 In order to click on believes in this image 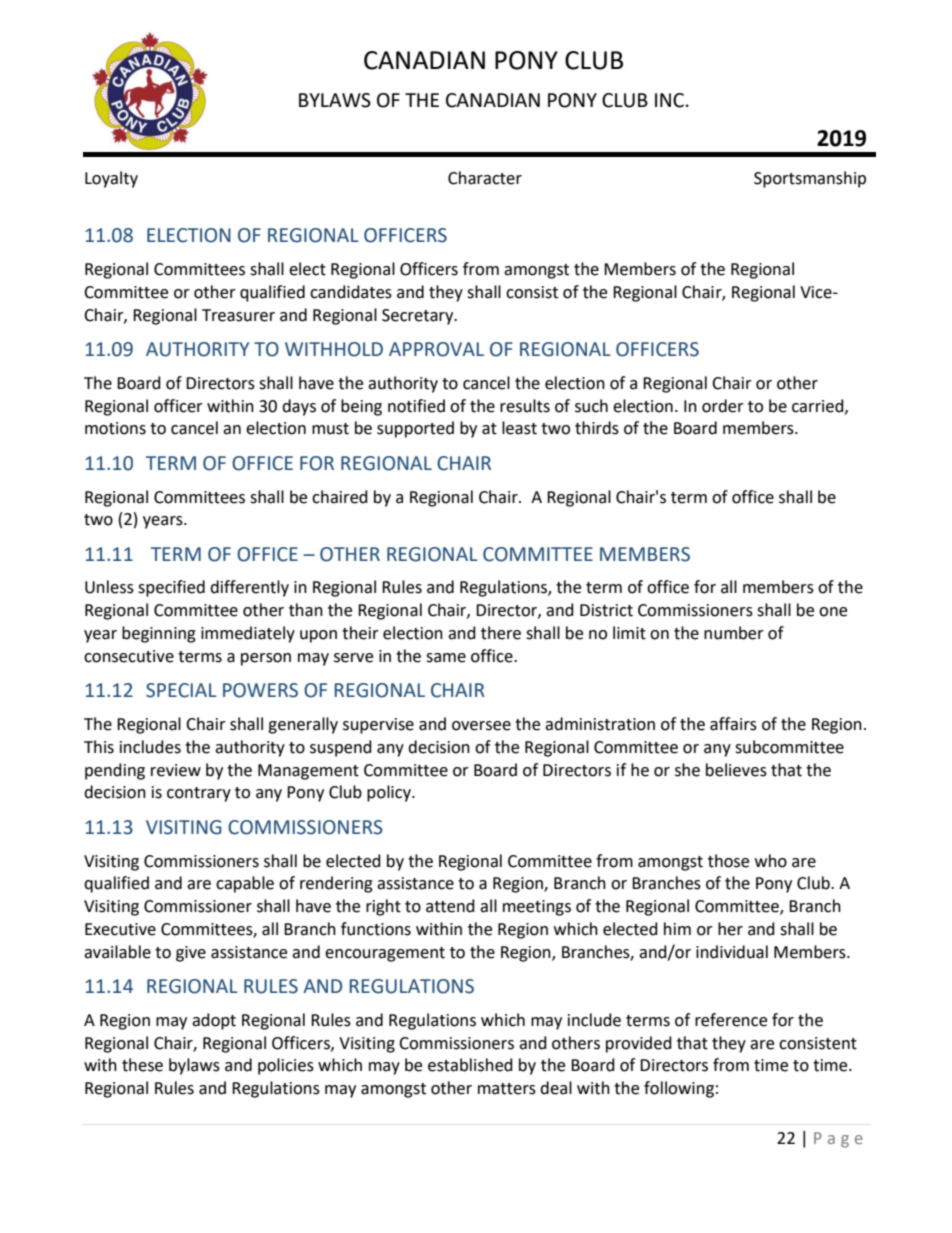, I will do `click(736, 770)`.
